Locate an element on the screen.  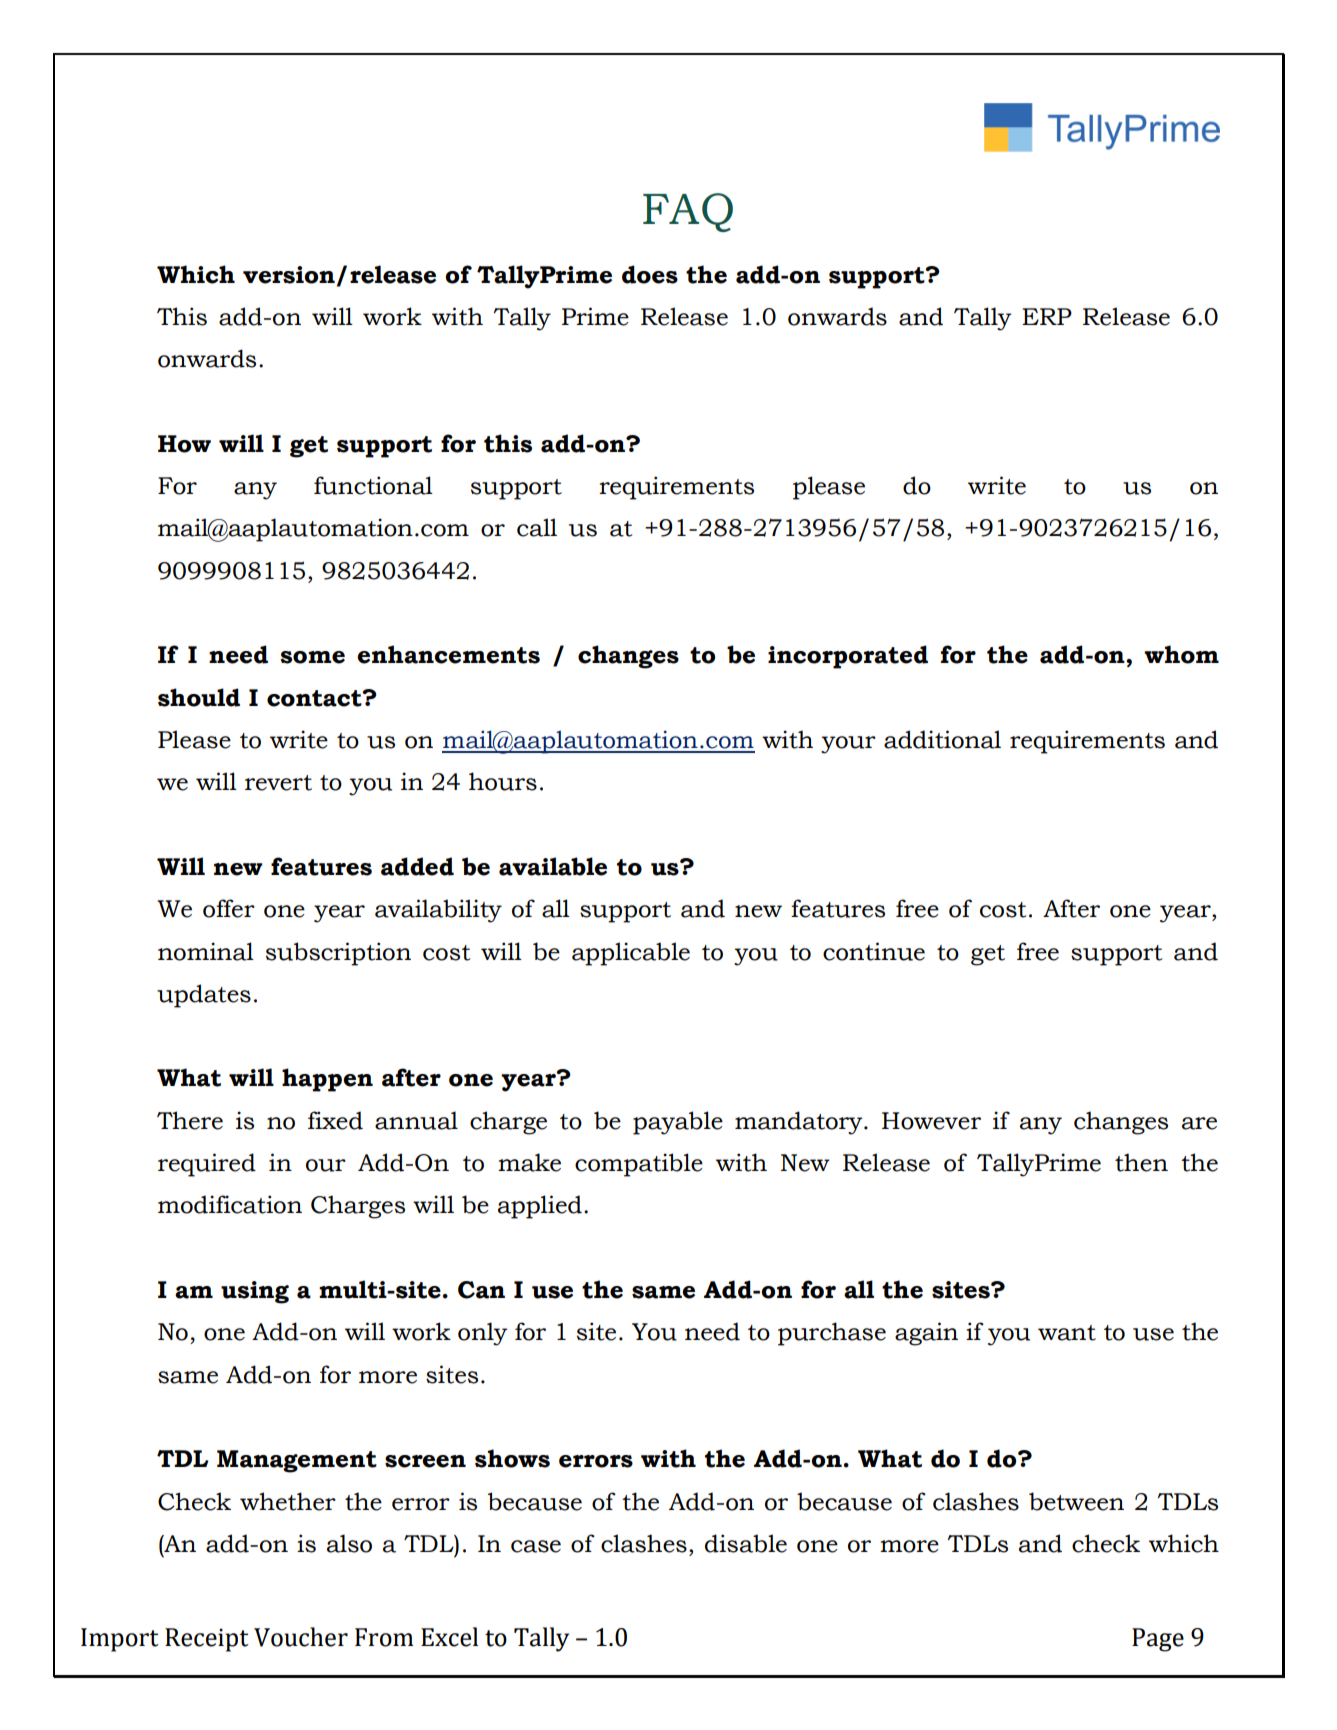
applicable is located at coordinates (631, 954).
